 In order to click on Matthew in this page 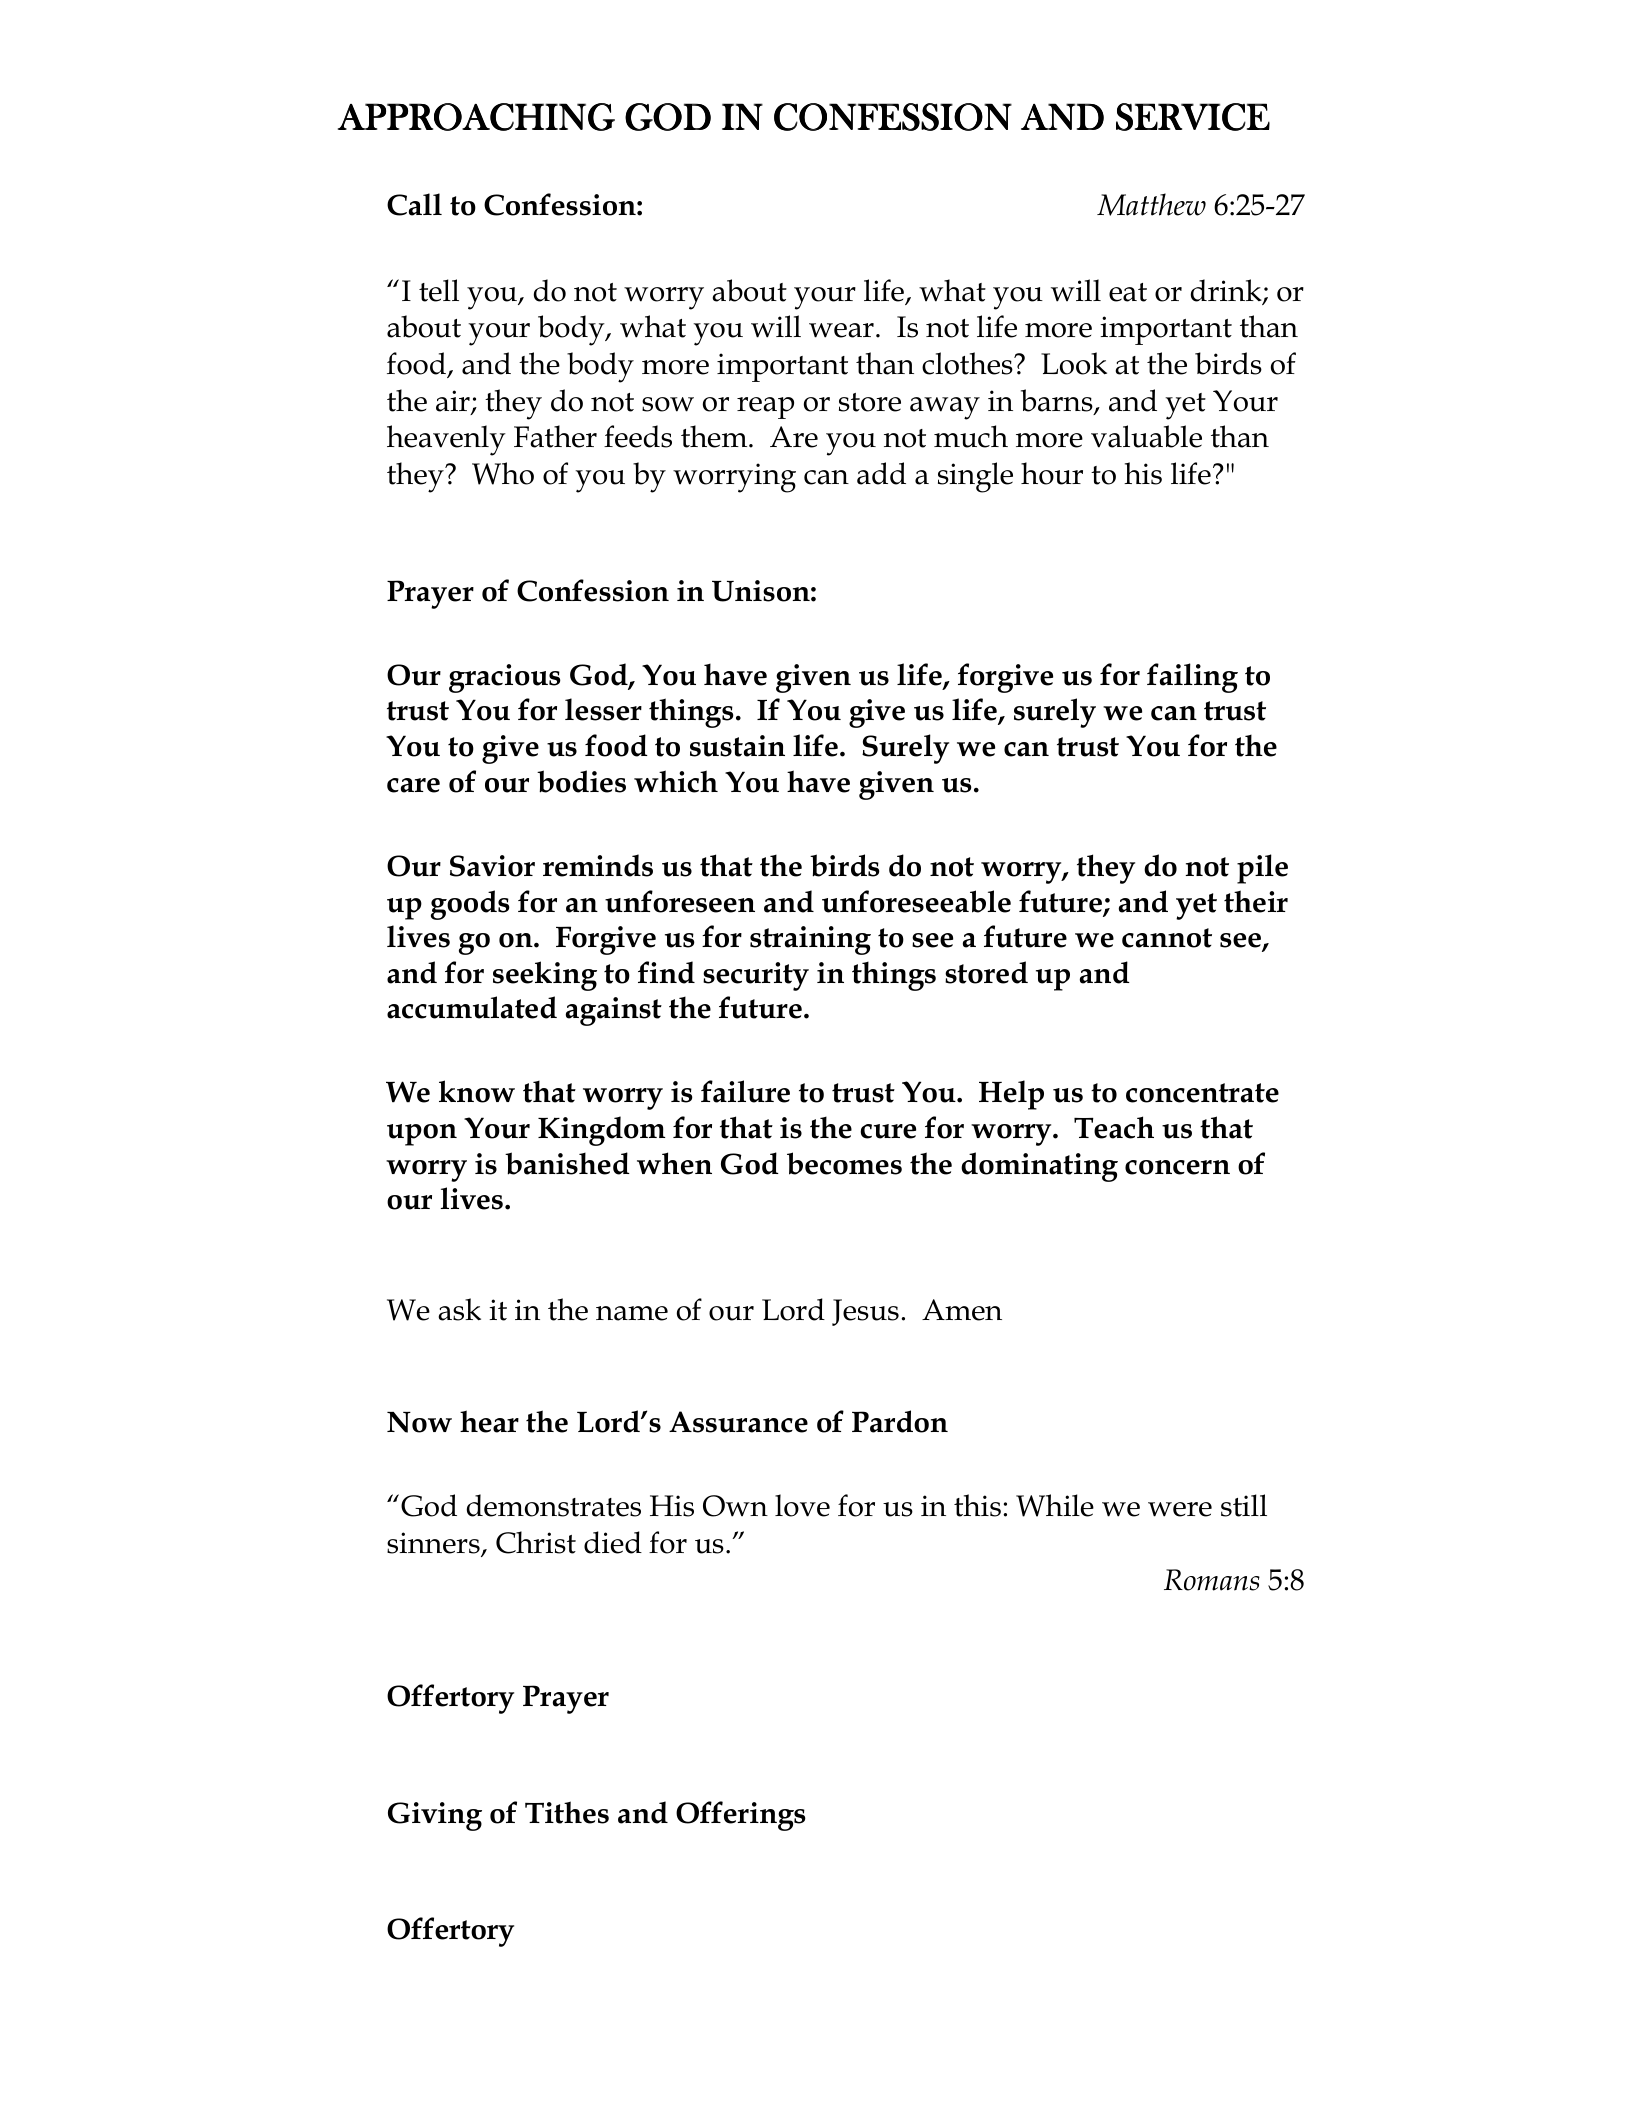, I will do `click(1151, 204)`.
